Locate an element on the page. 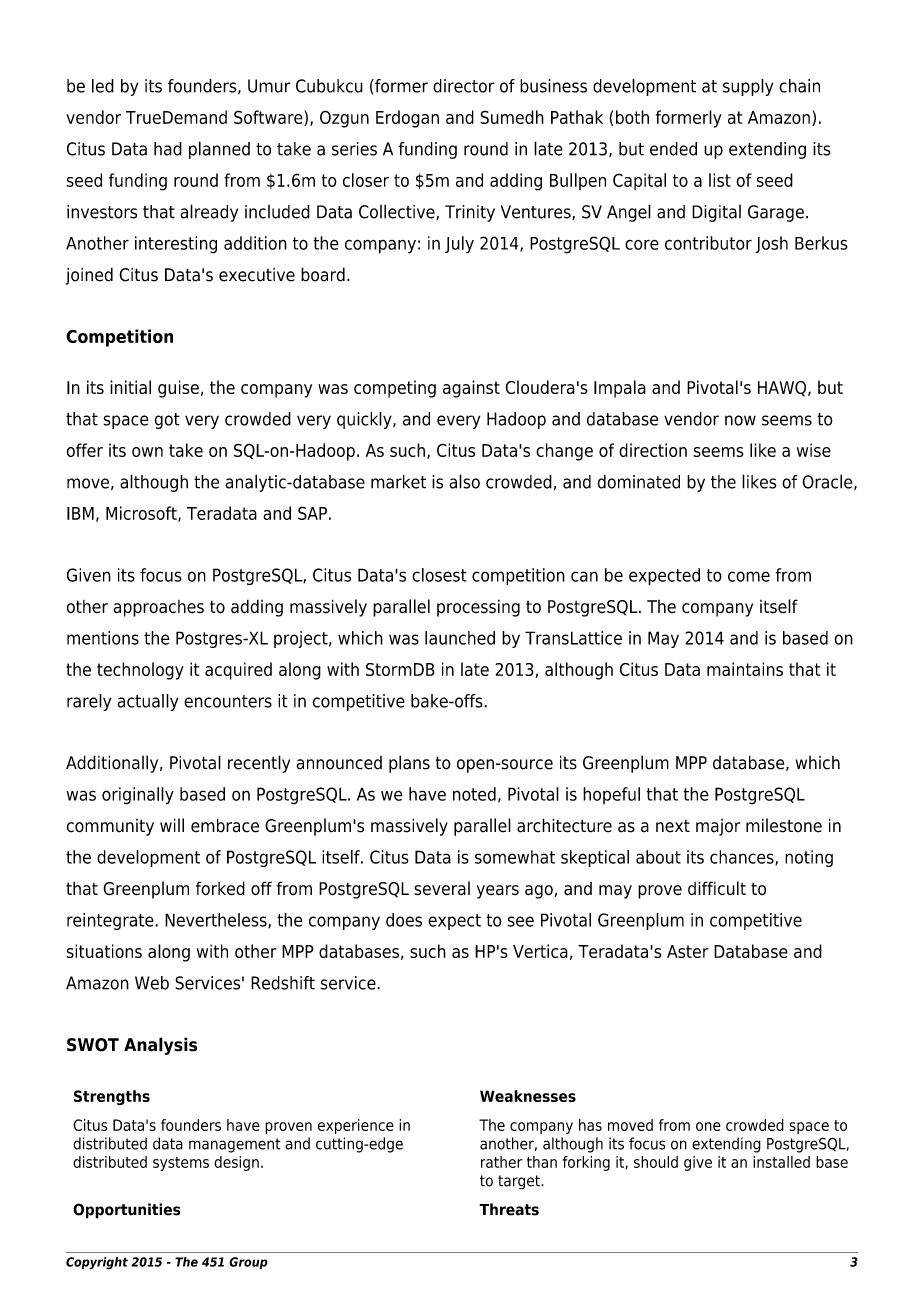 The width and height of the image is (924, 1308). supply is located at coordinates (748, 87).
